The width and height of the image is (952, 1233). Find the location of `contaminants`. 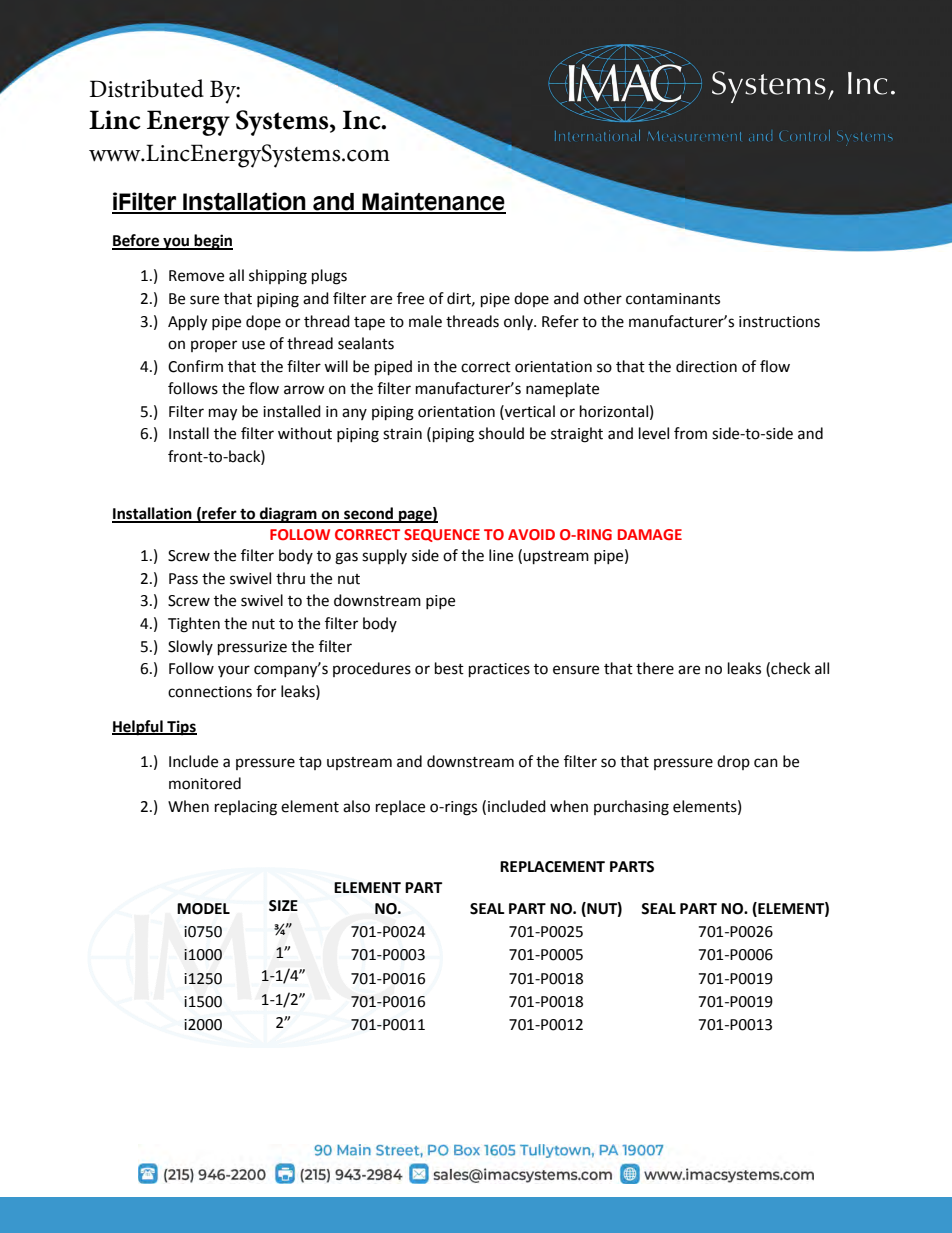

contaminants is located at coordinates (673, 299).
